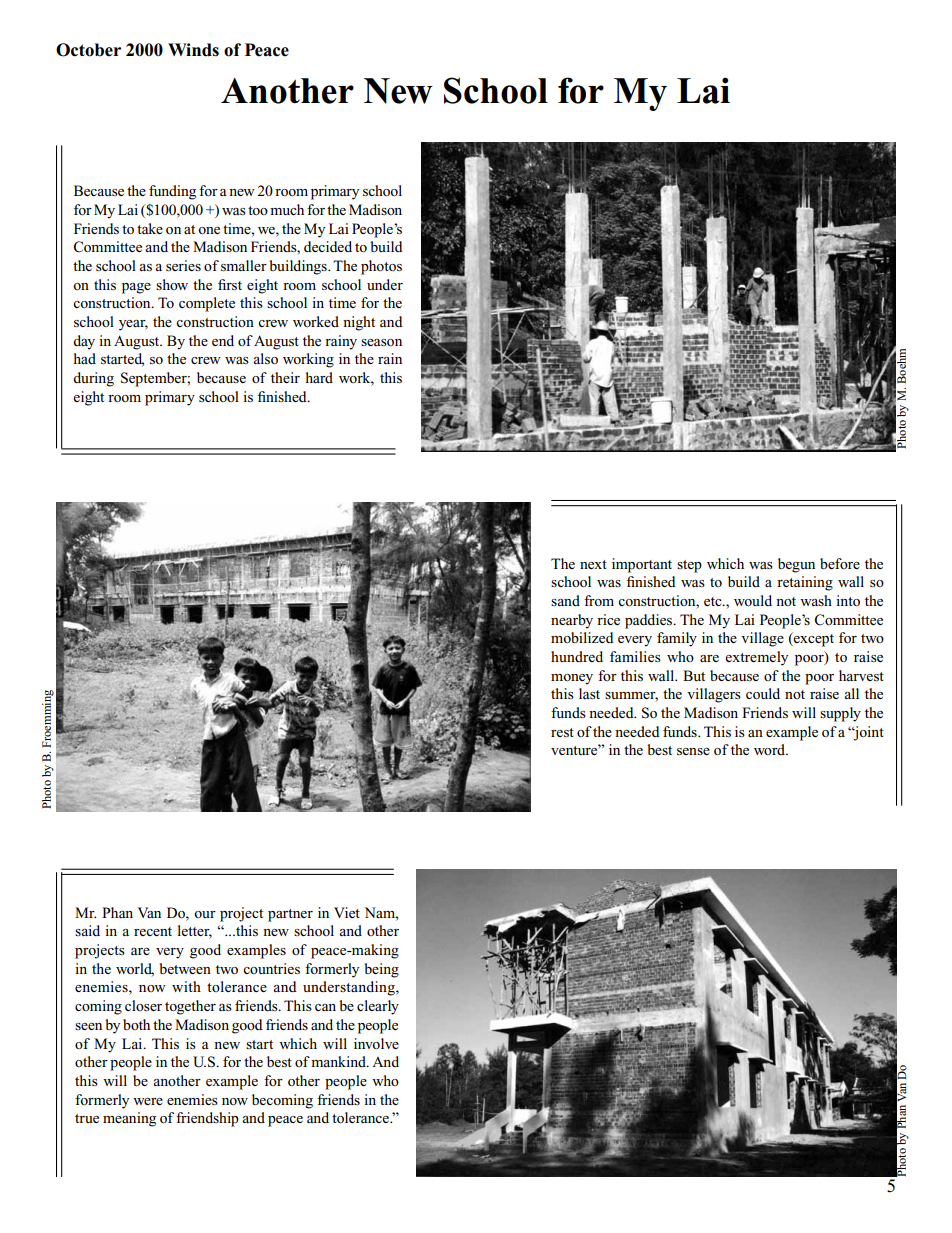  I want to click on decided, so click(328, 246).
